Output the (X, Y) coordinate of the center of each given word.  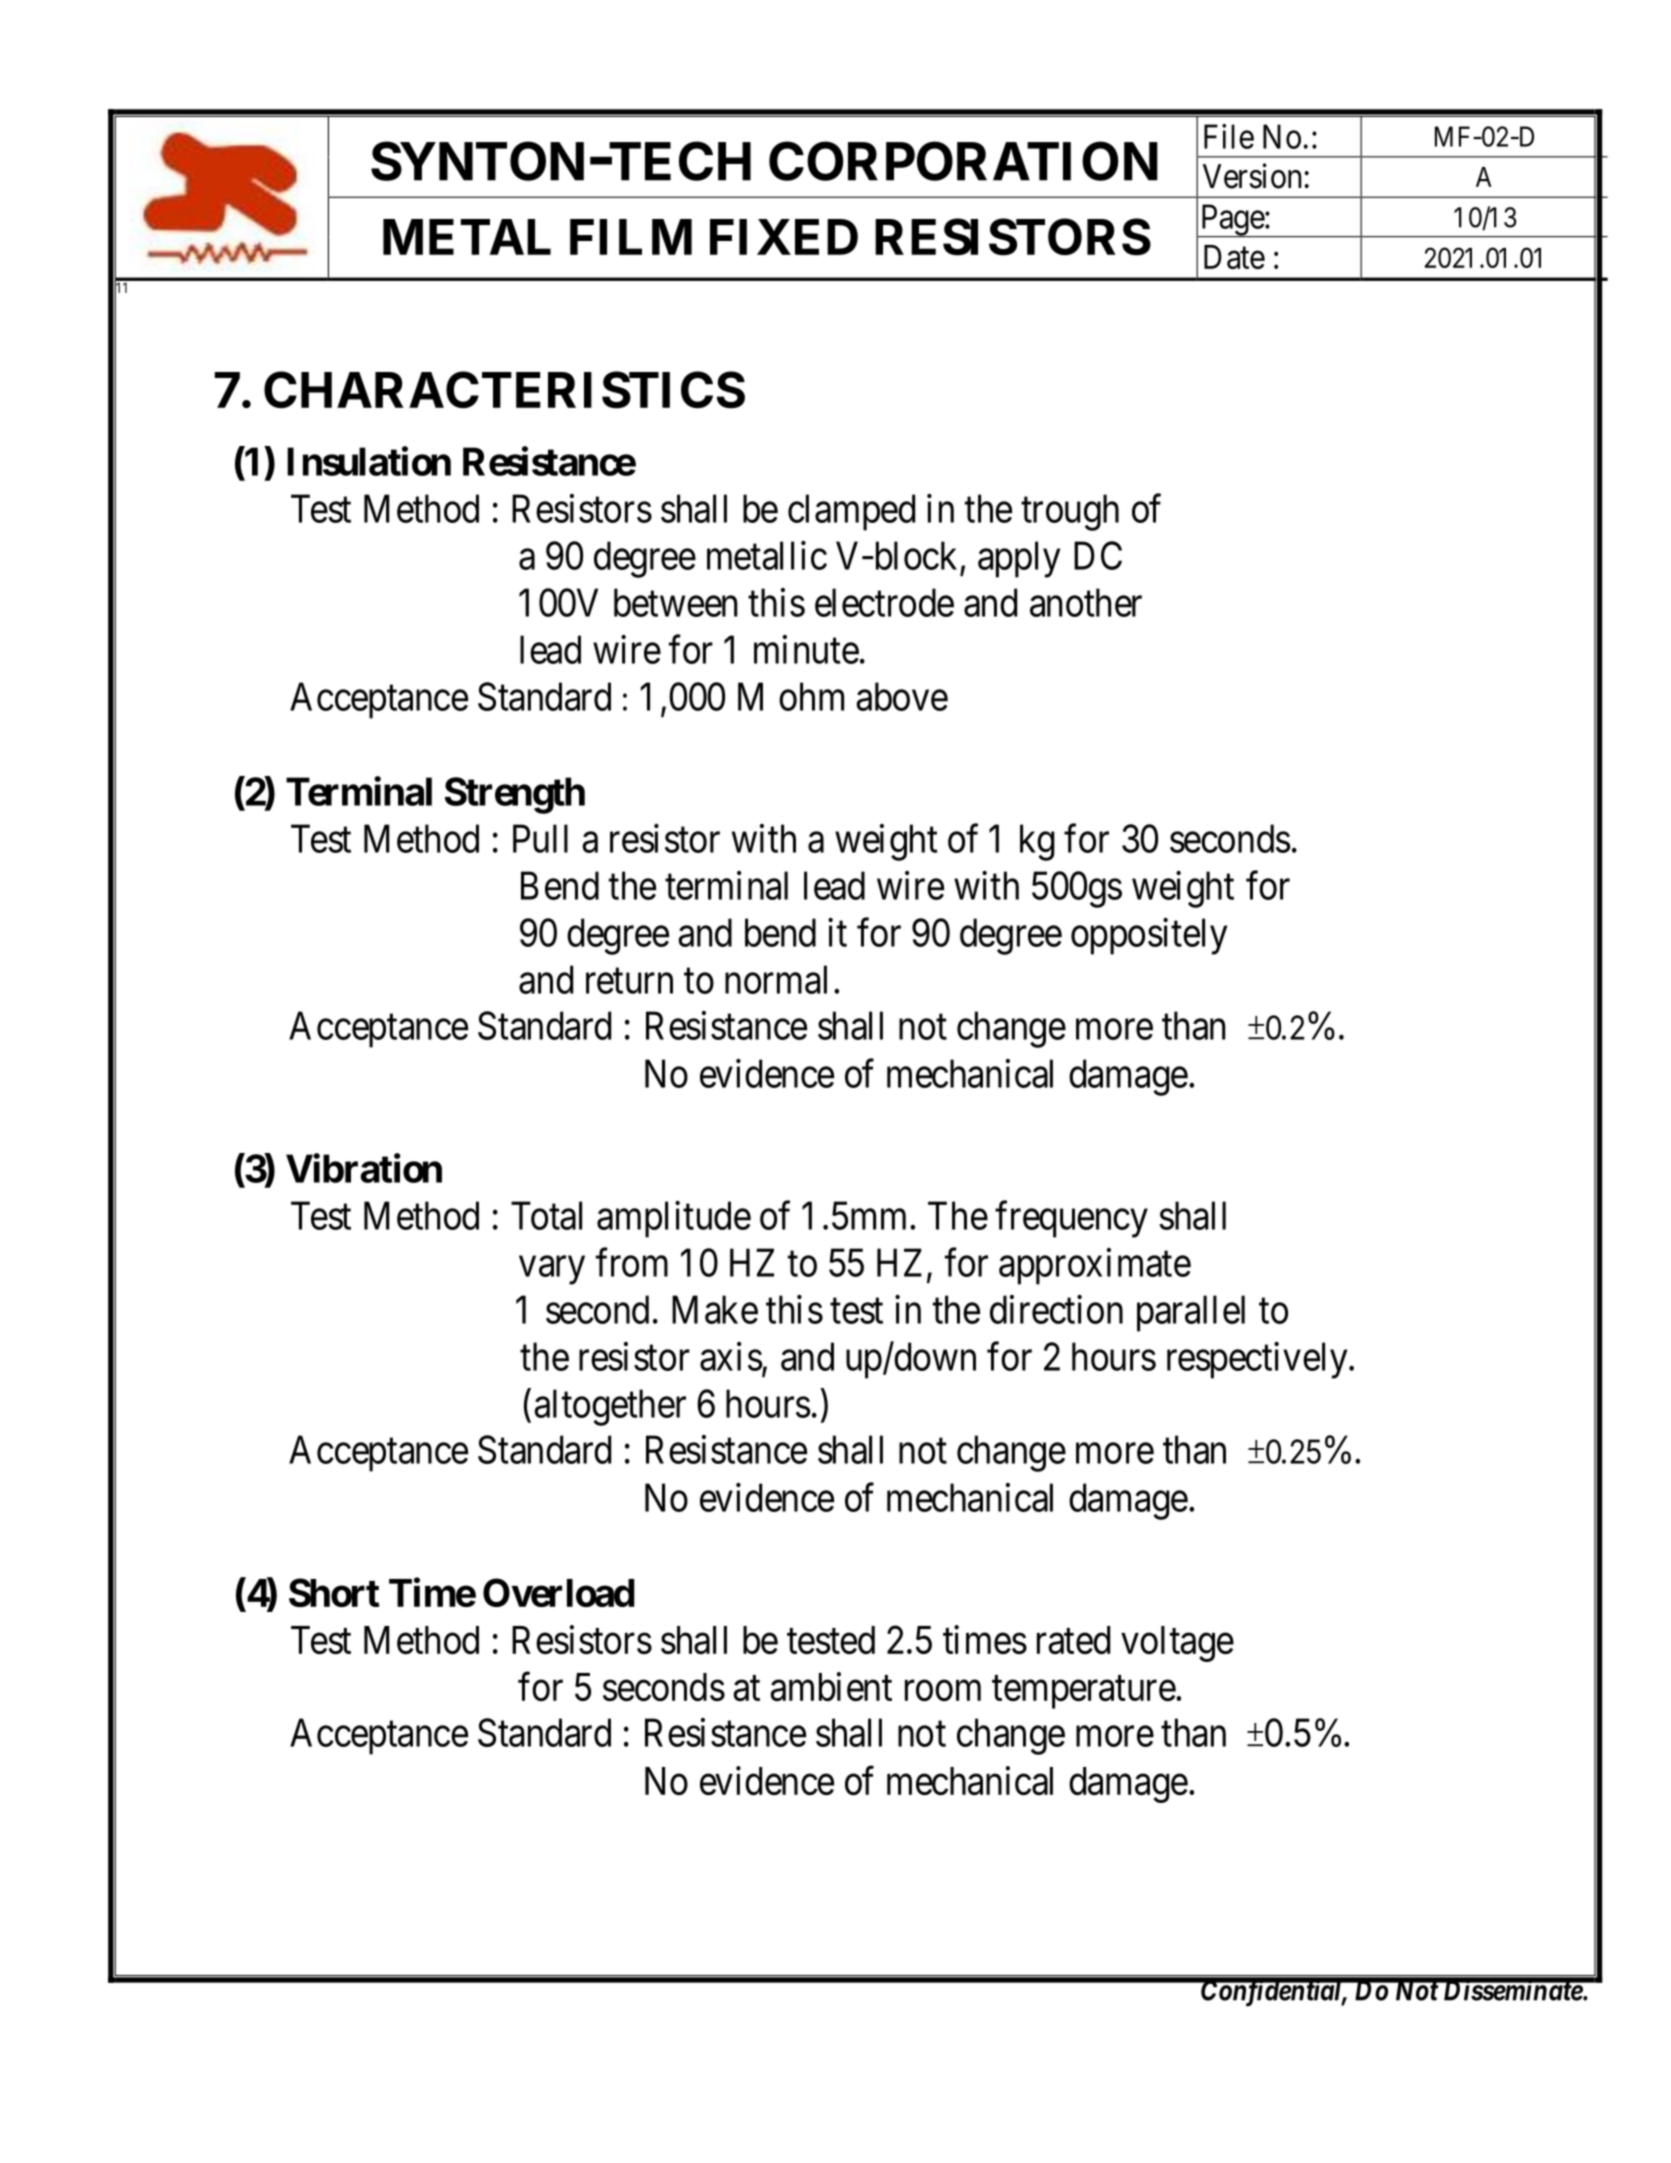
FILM (631, 237)
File (1229, 136)
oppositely (1149, 936)
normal (776, 979)
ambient (831, 1686)
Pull (540, 838)
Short (334, 1592)
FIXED (784, 237)
